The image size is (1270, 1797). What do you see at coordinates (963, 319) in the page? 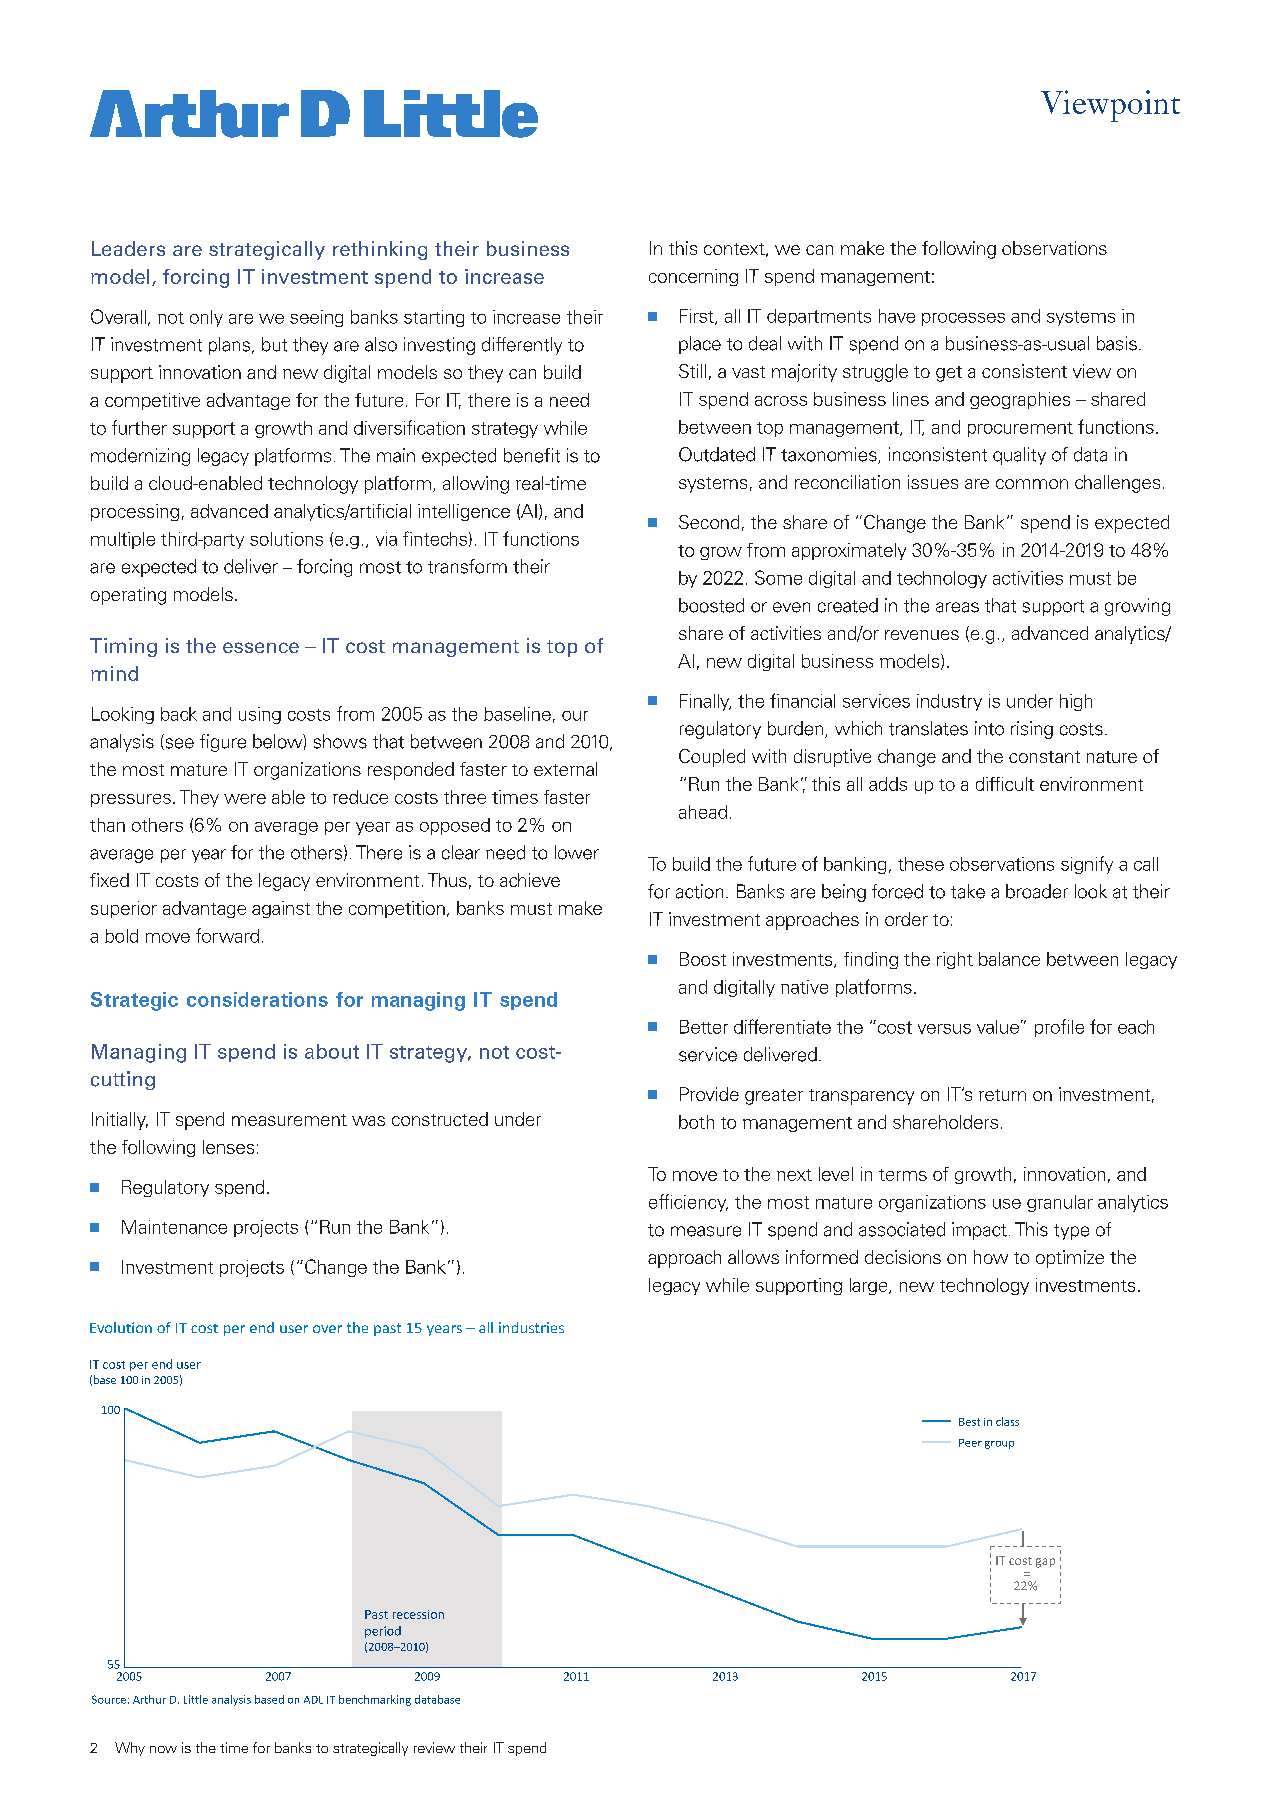
I see `processes` at bounding box center [963, 319].
